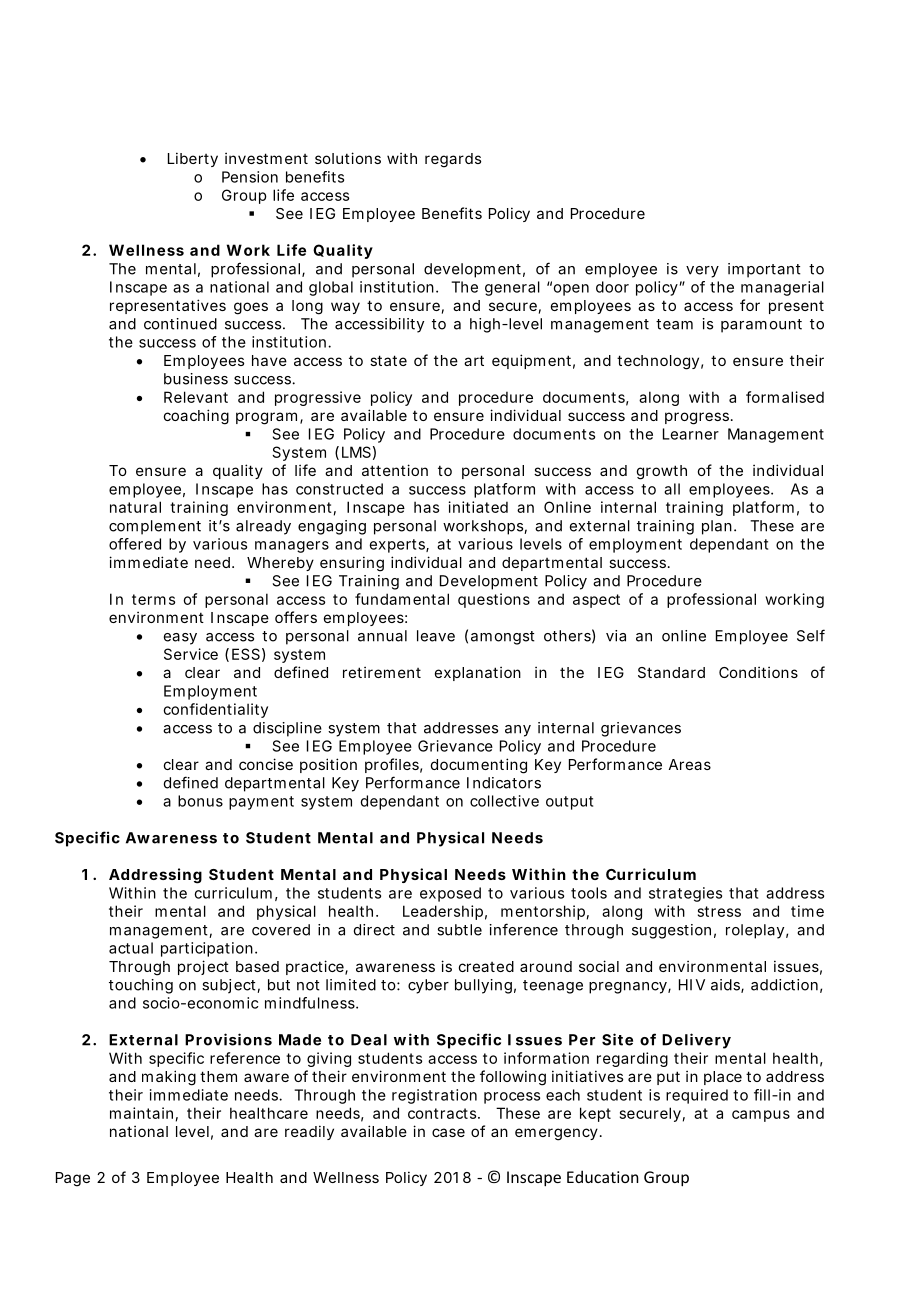  I want to click on exposed, so click(450, 894).
